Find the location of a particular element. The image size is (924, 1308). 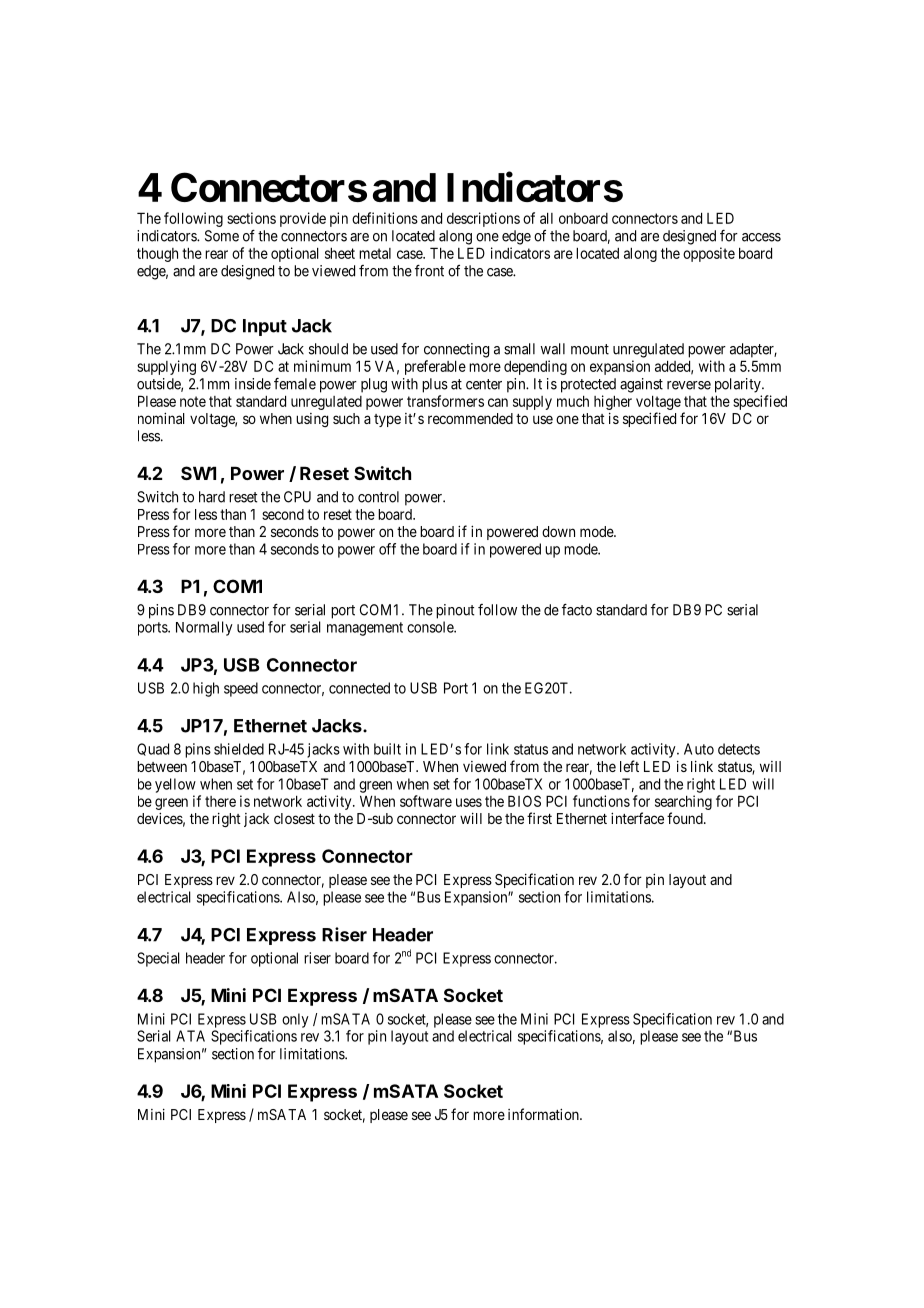

only is located at coordinates (295, 1020).
